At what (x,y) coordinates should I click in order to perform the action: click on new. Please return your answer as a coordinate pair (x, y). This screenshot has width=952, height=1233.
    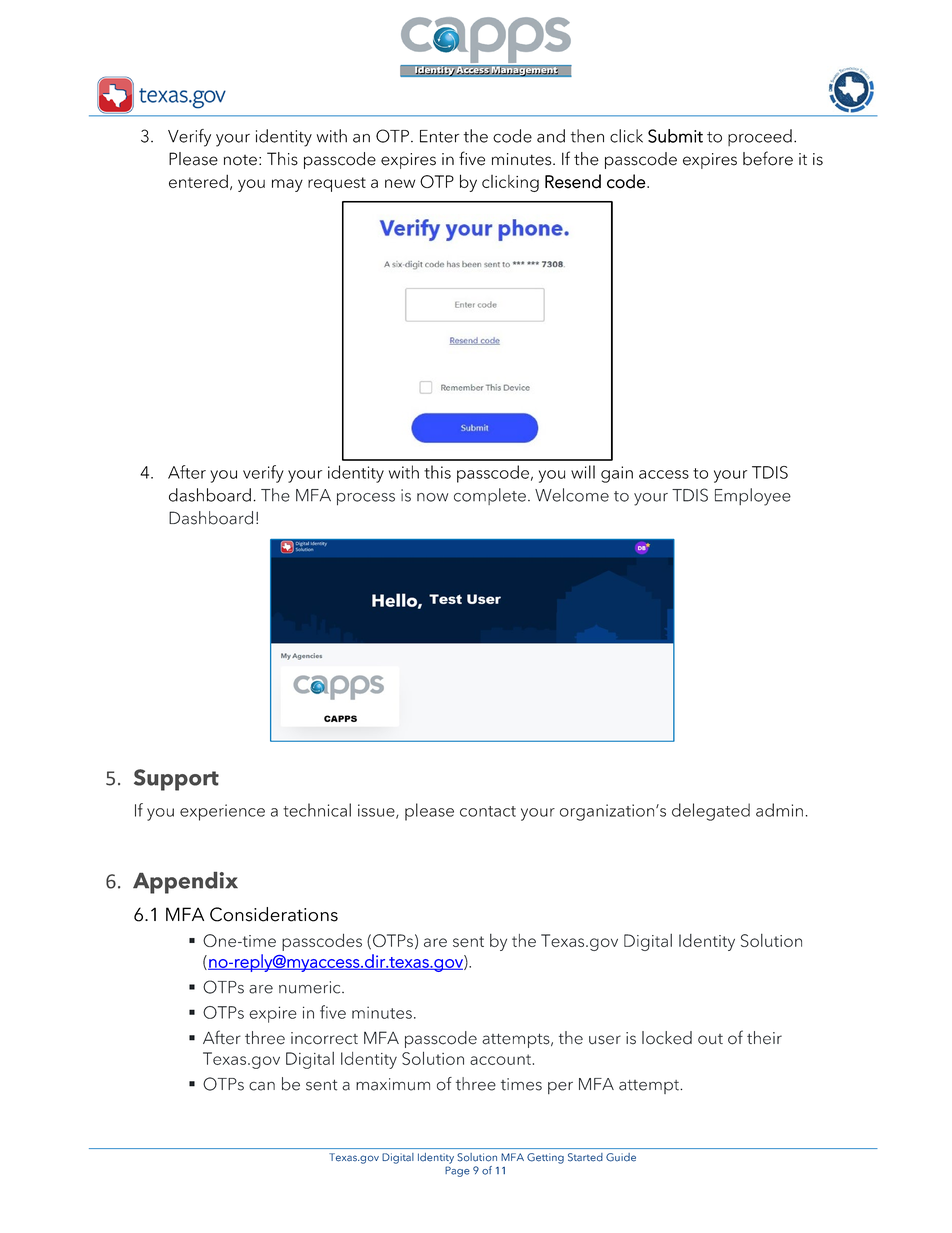
    Looking at the image, I should click on (400, 183).
